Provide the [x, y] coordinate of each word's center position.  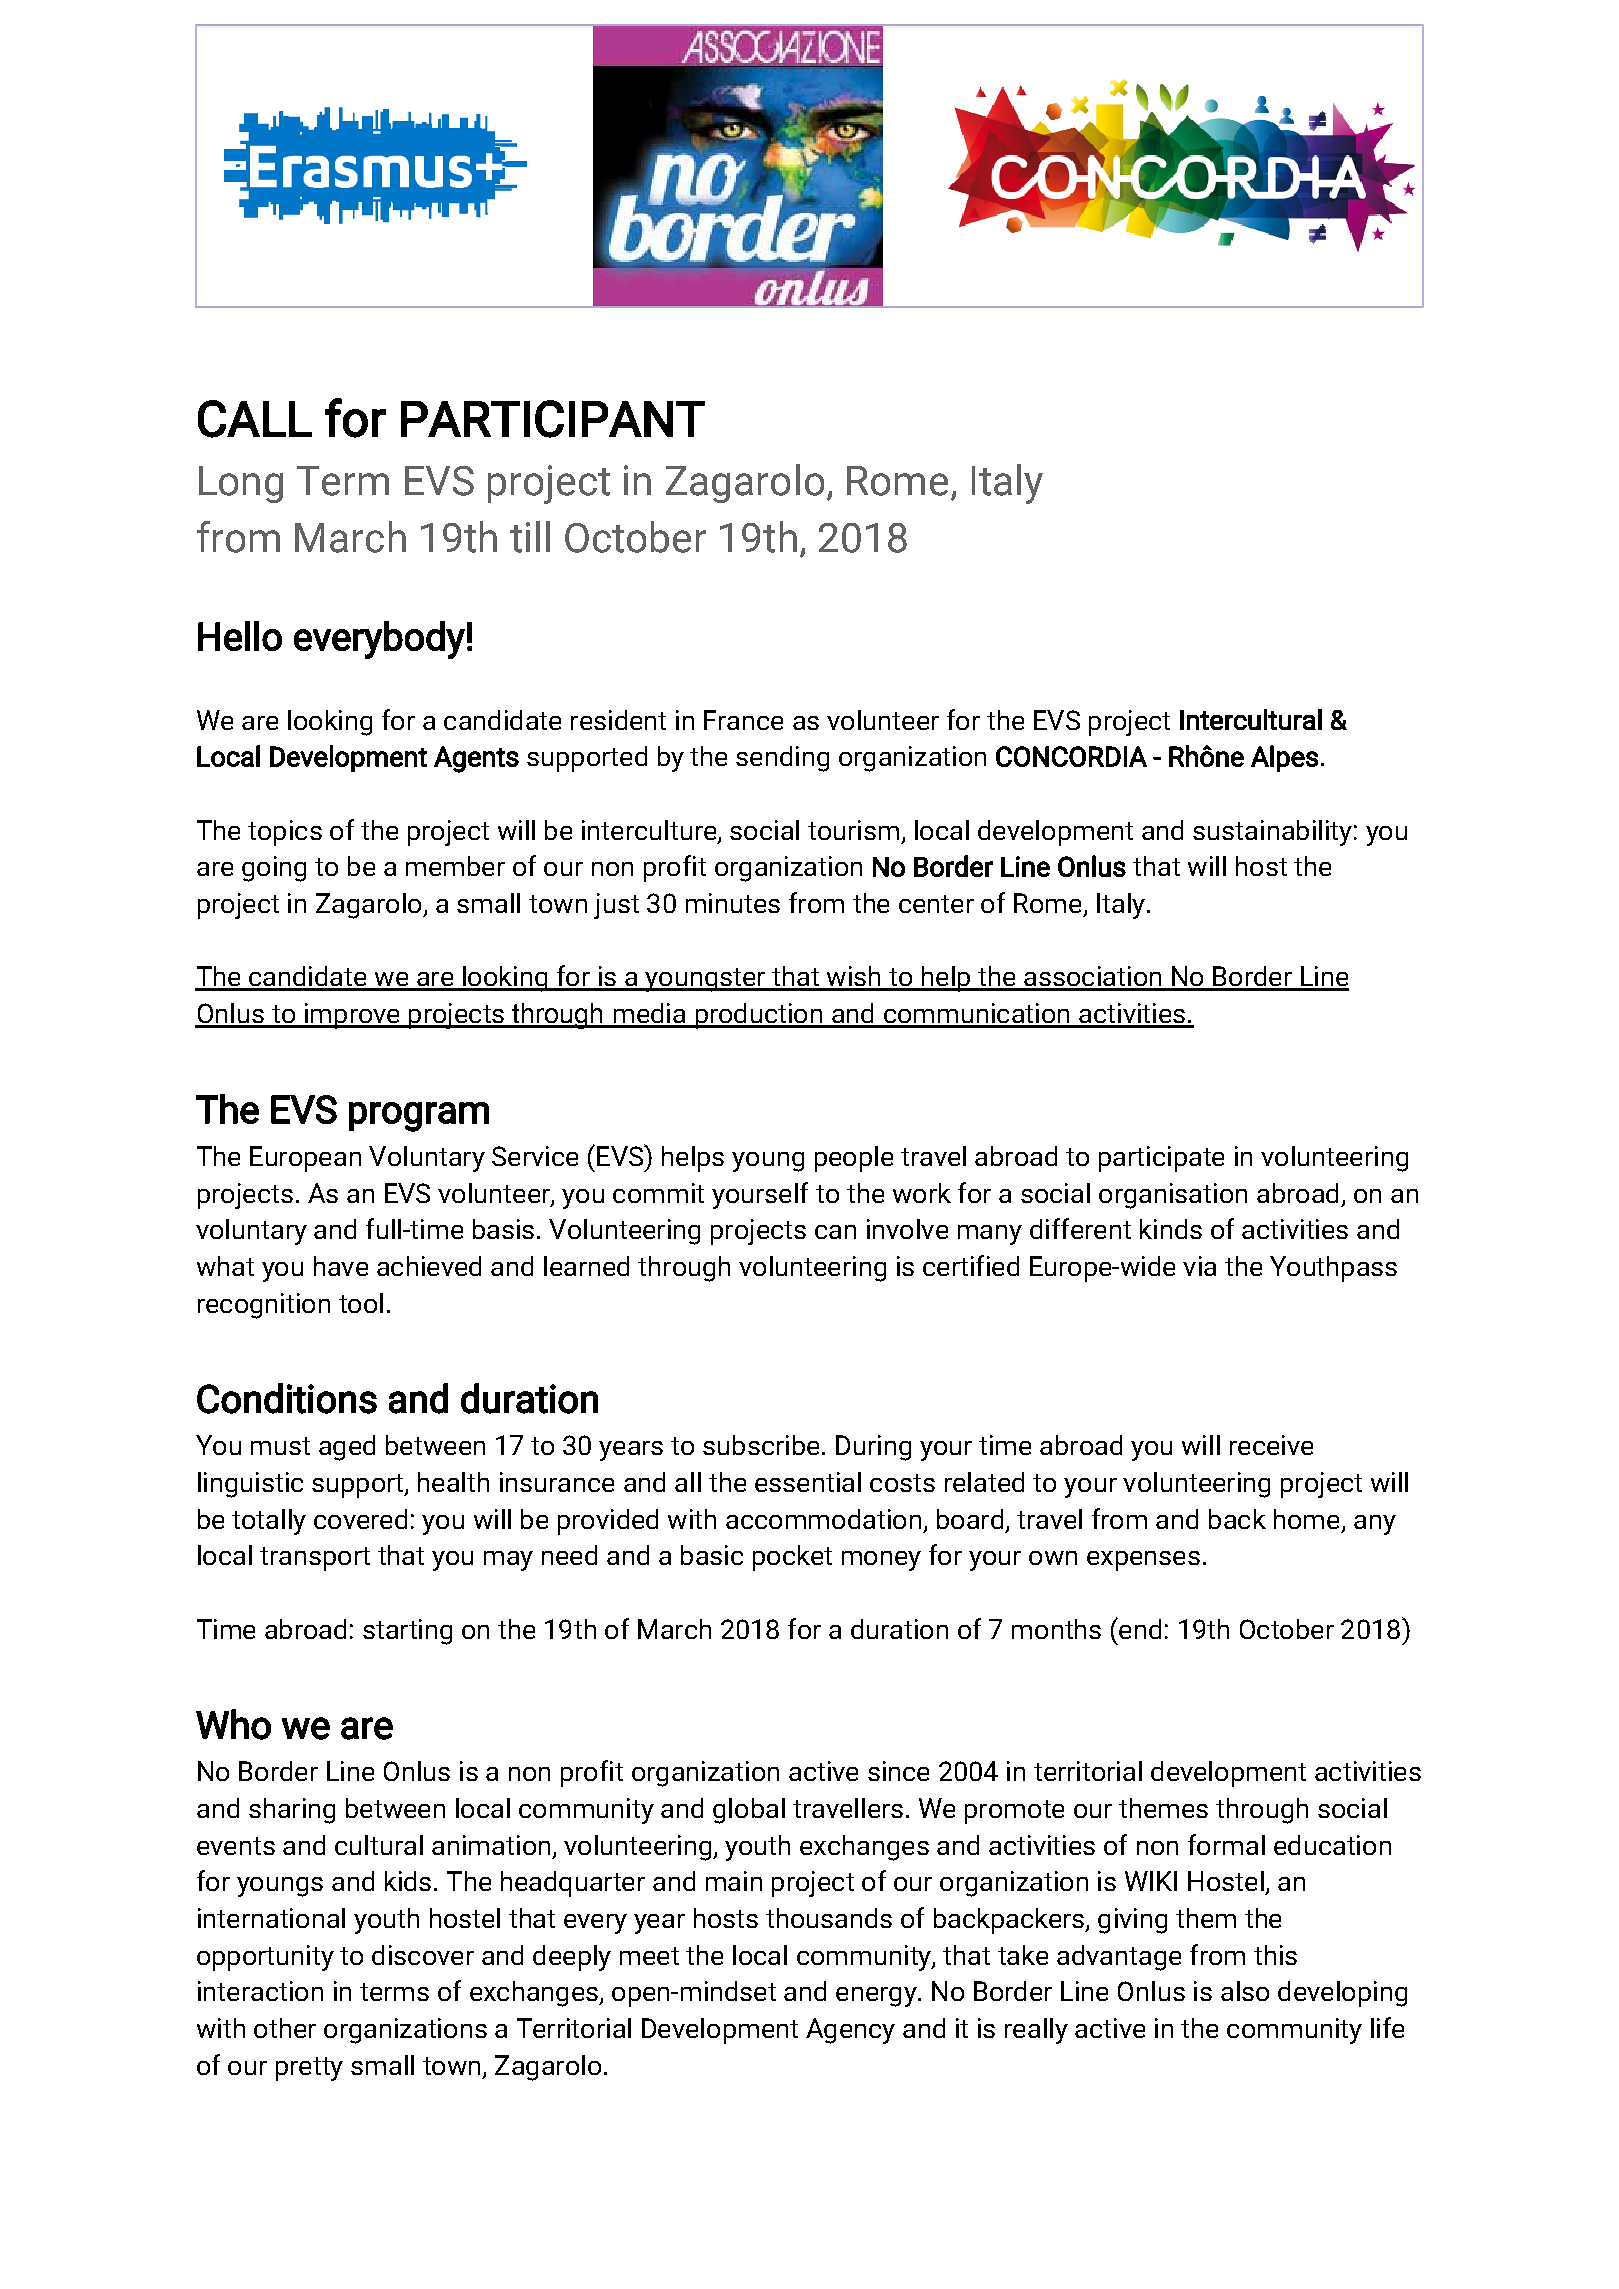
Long [241, 484]
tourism [853, 830]
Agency [850, 2031]
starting [407, 1632]
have [341, 1266]
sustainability [1272, 833]
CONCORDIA [1071, 756]
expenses [1143, 1561]
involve [907, 1229]
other [285, 2028]
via [1199, 1266]
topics [285, 833]
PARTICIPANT [553, 419]
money [881, 1561]
